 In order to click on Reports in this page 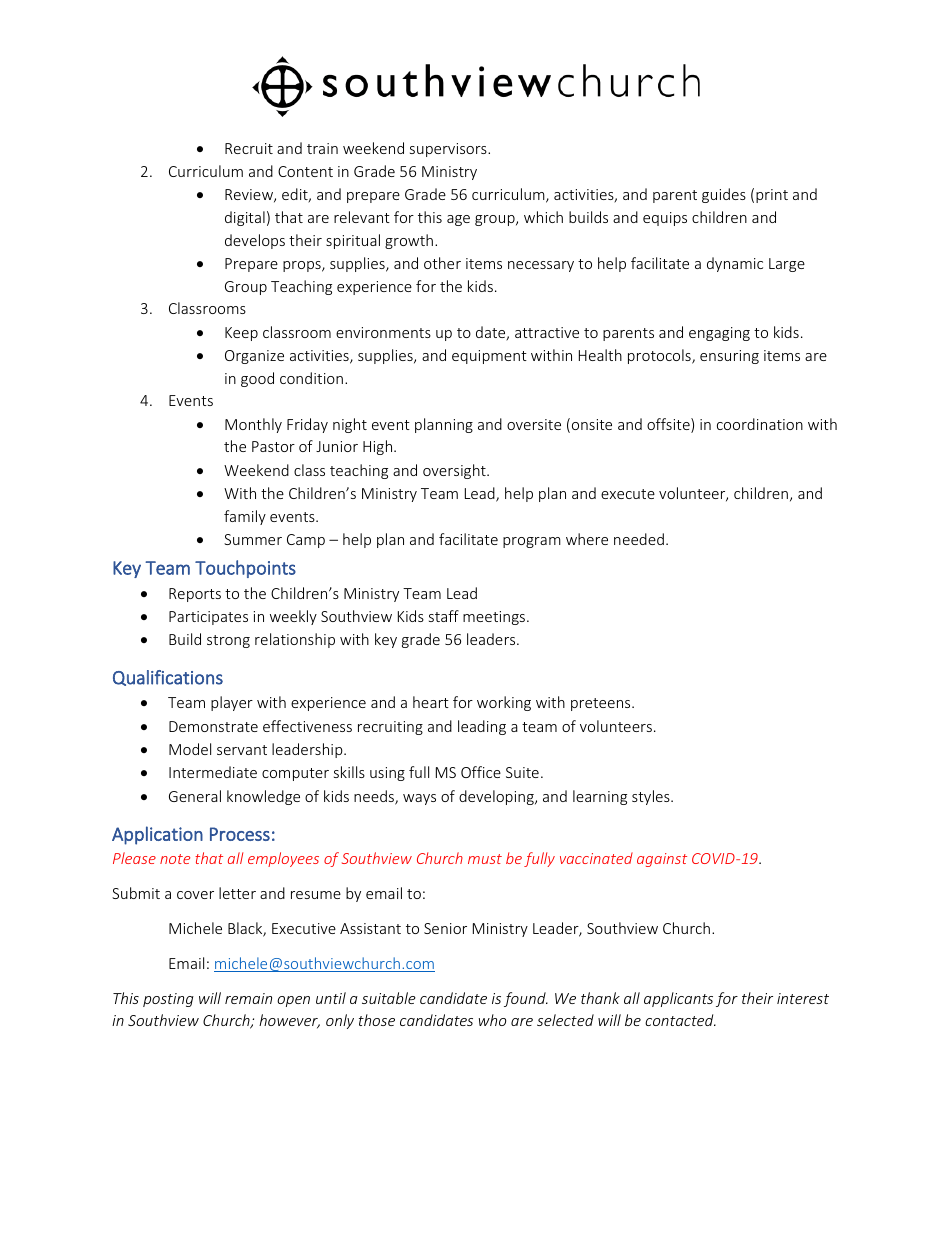, I will do `click(195, 595)`.
